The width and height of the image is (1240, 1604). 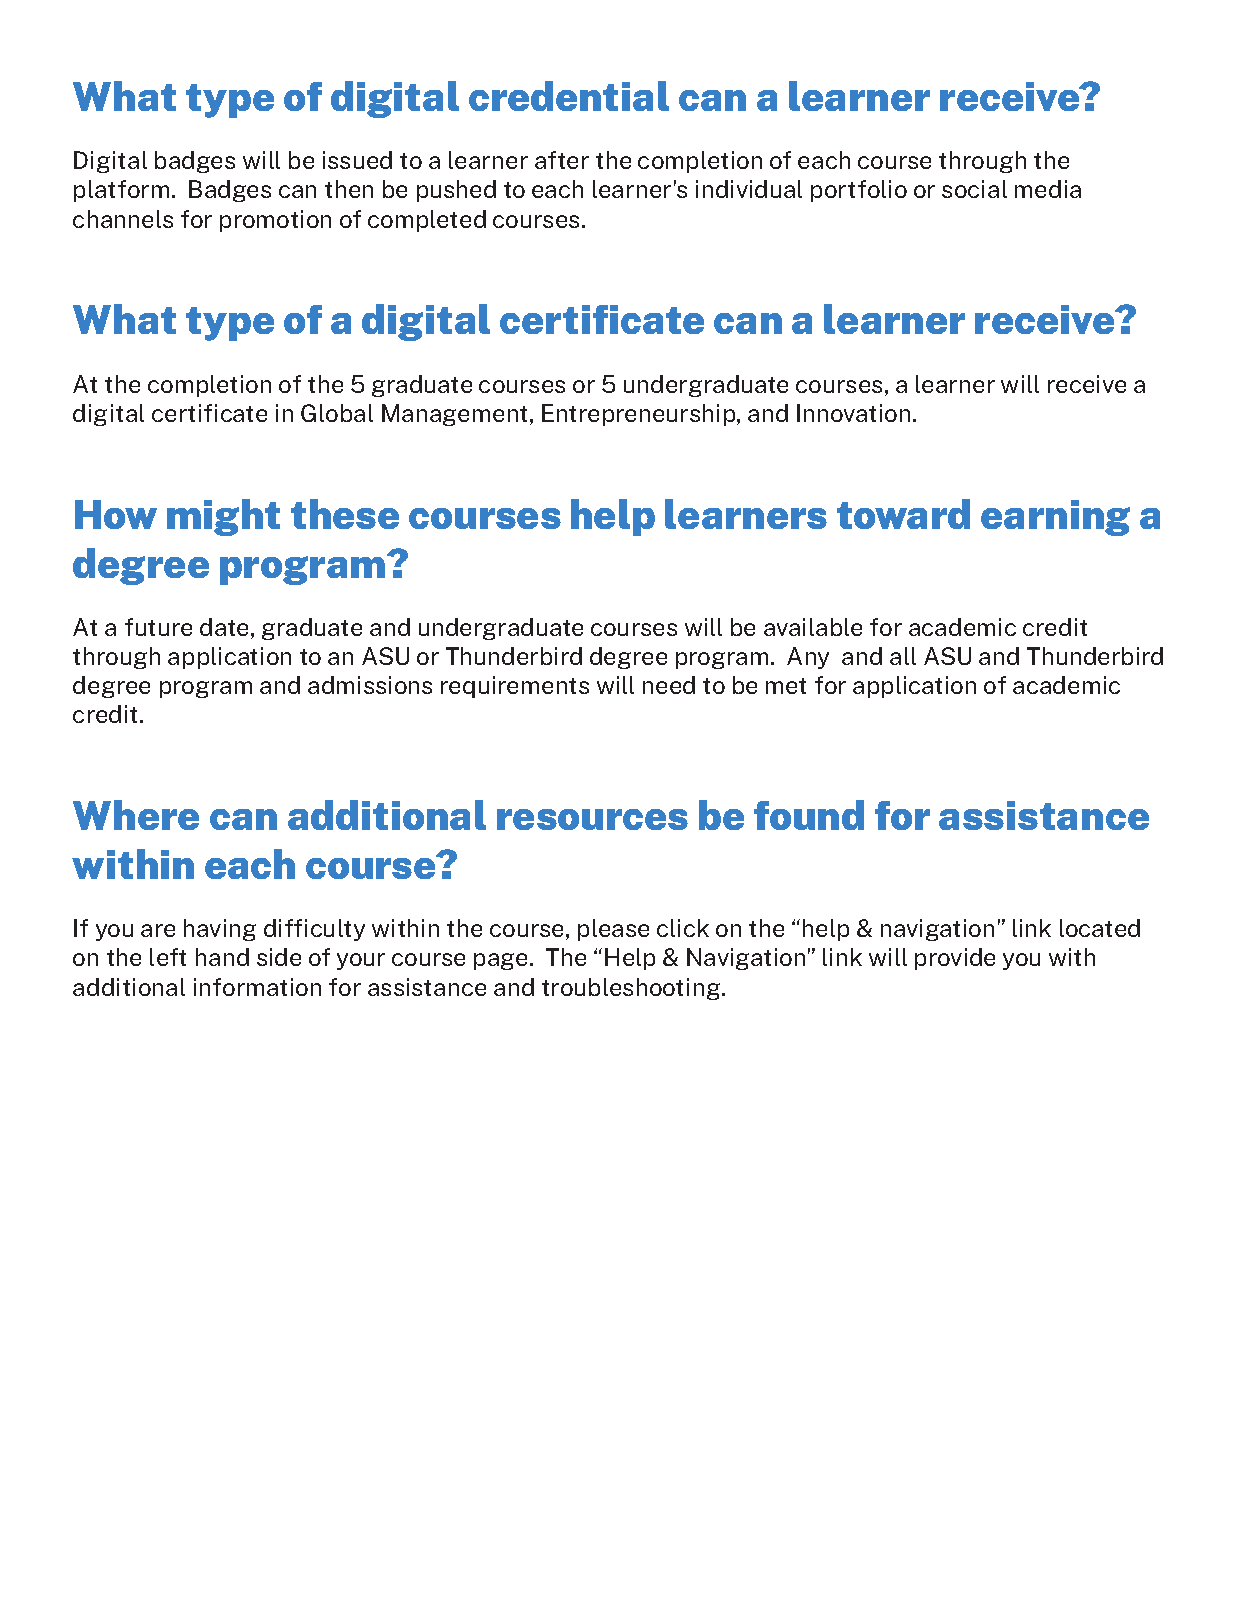 I want to click on need, so click(x=669, y=685).
